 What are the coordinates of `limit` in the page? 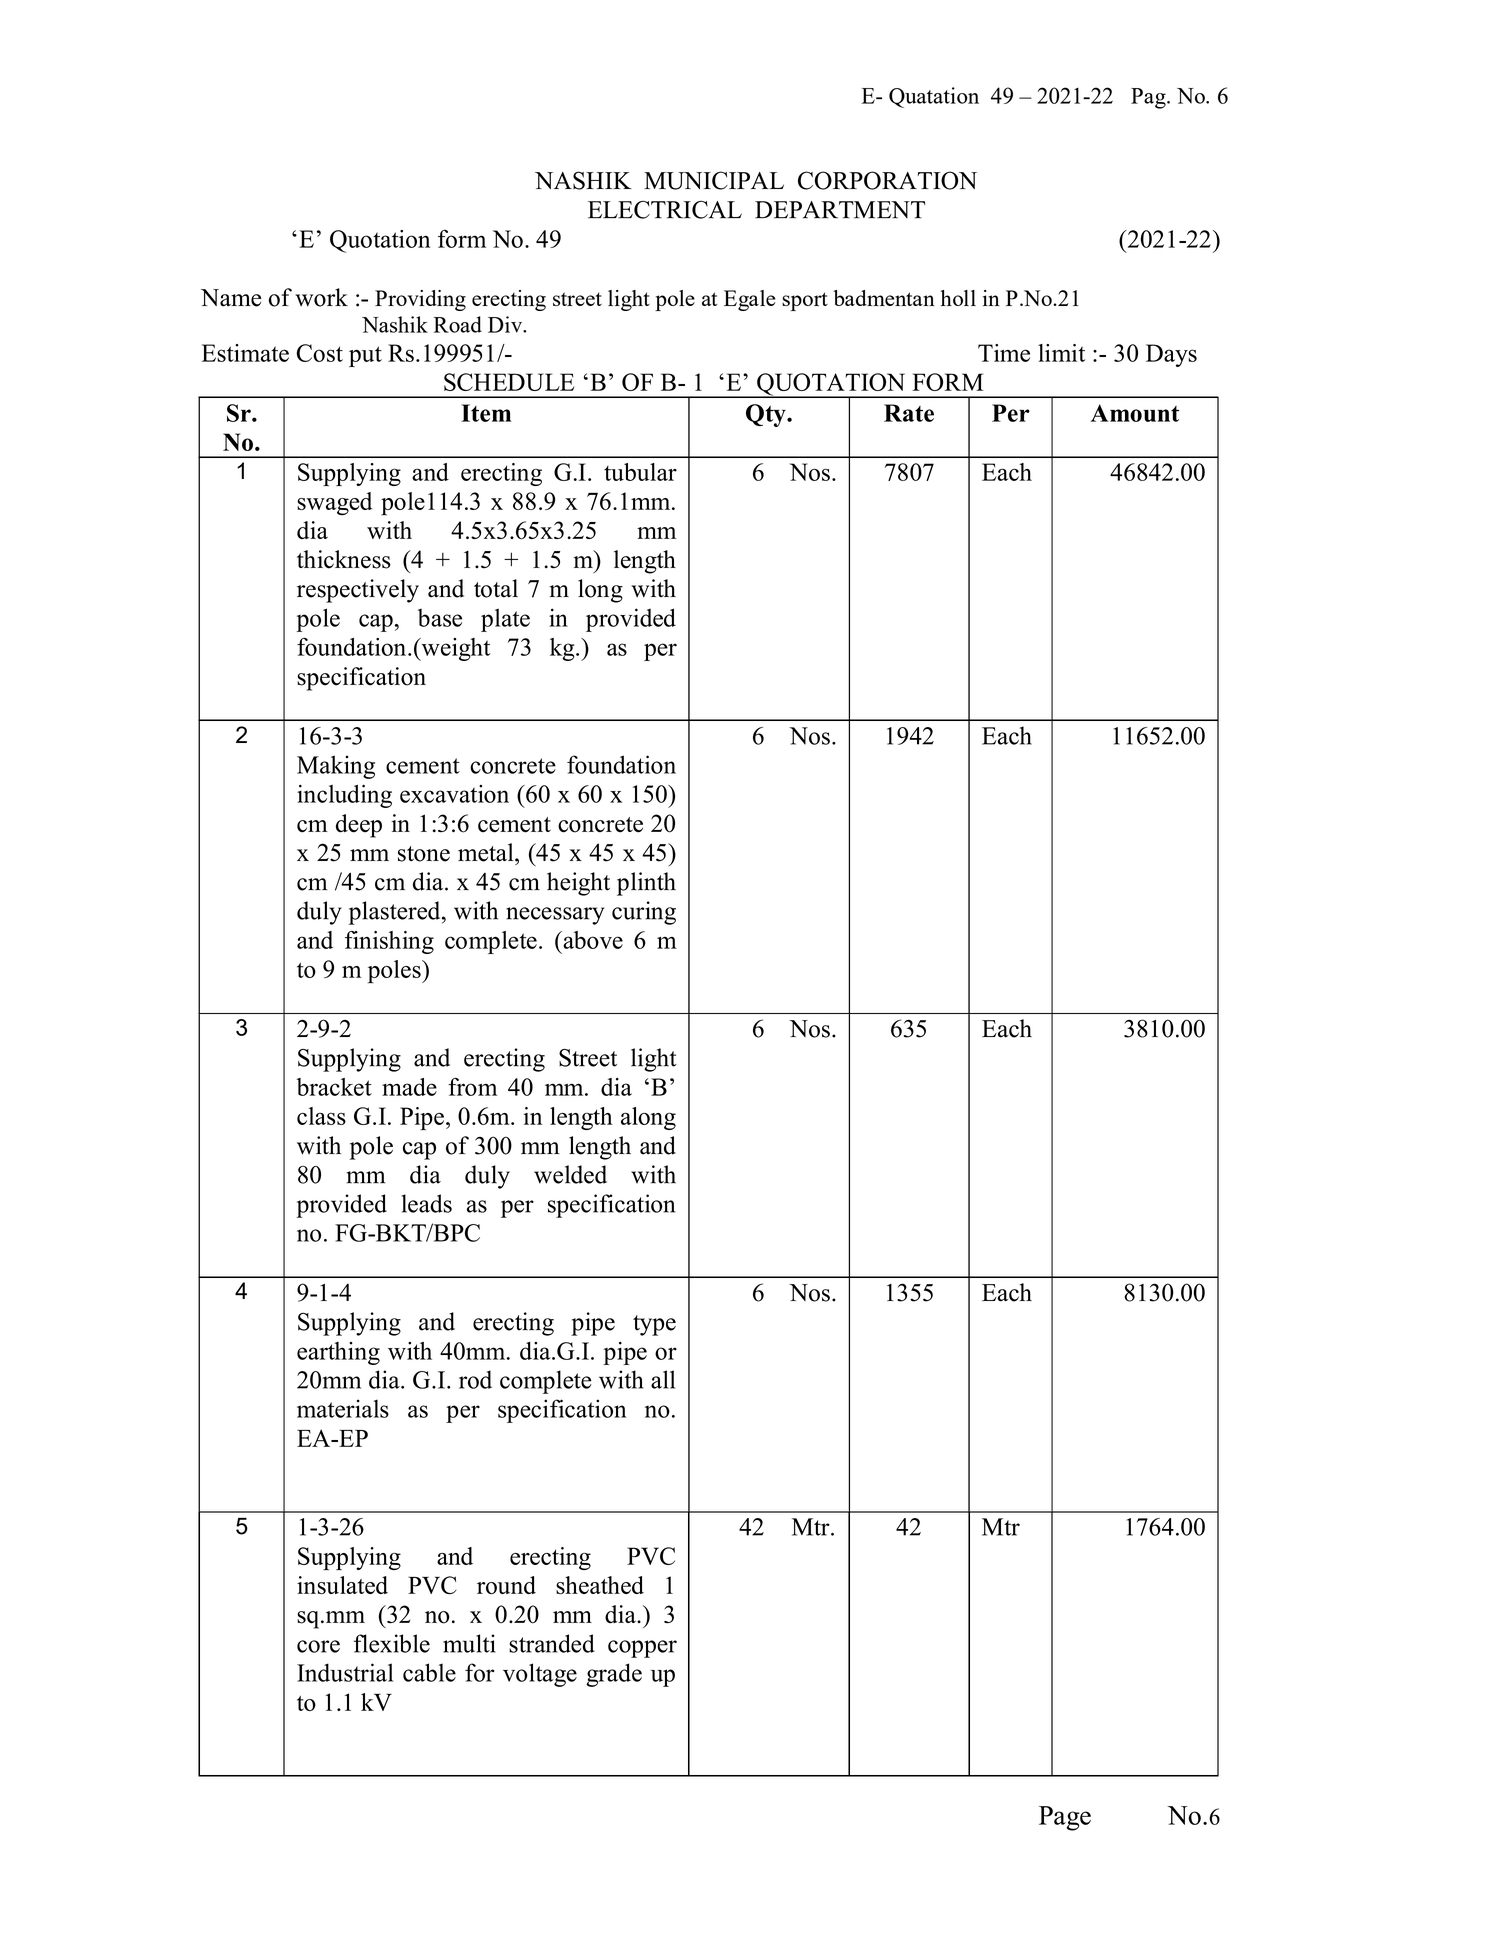 It's located at (1061, 353).
